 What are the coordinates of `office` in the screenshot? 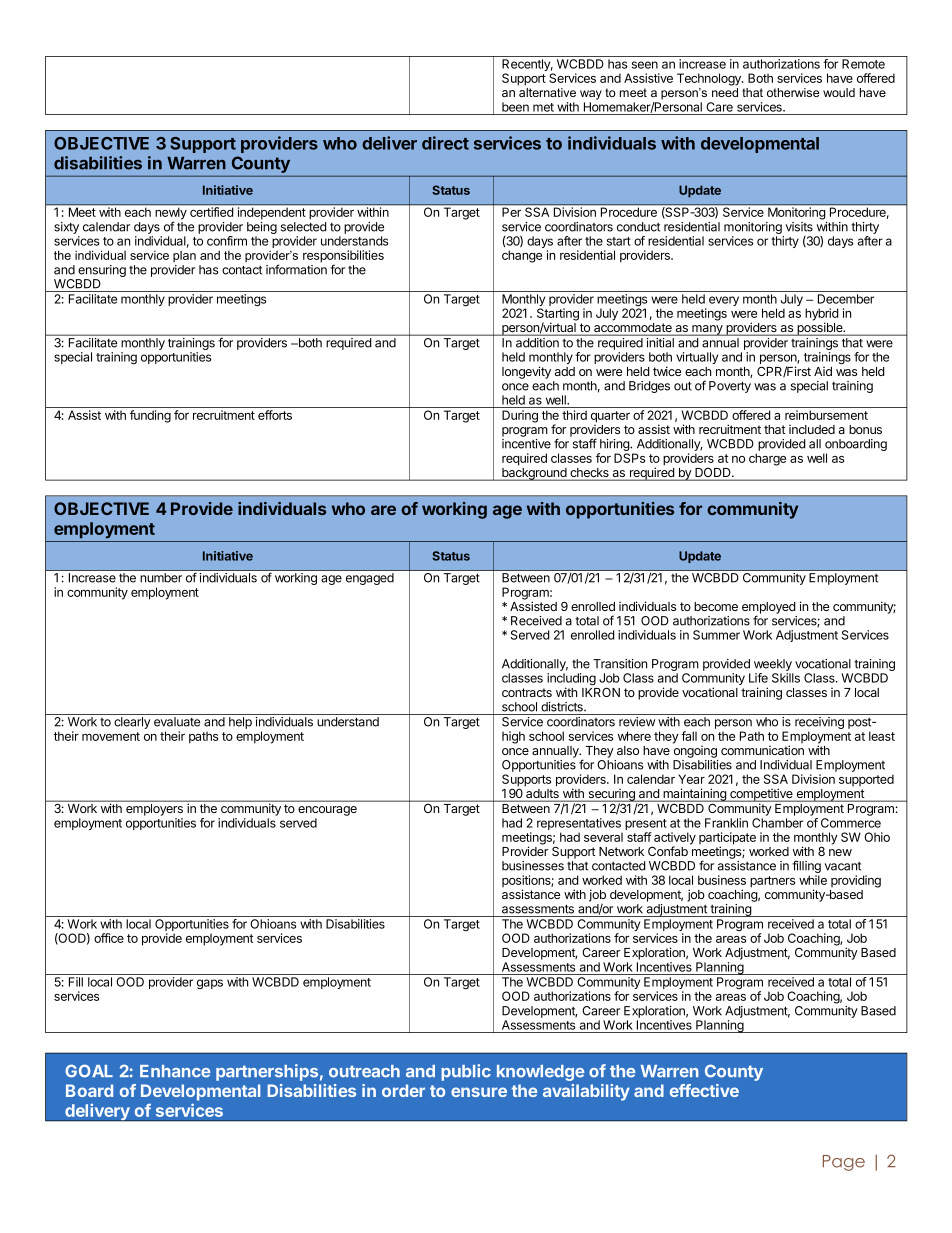 It's located at (109, 938).
